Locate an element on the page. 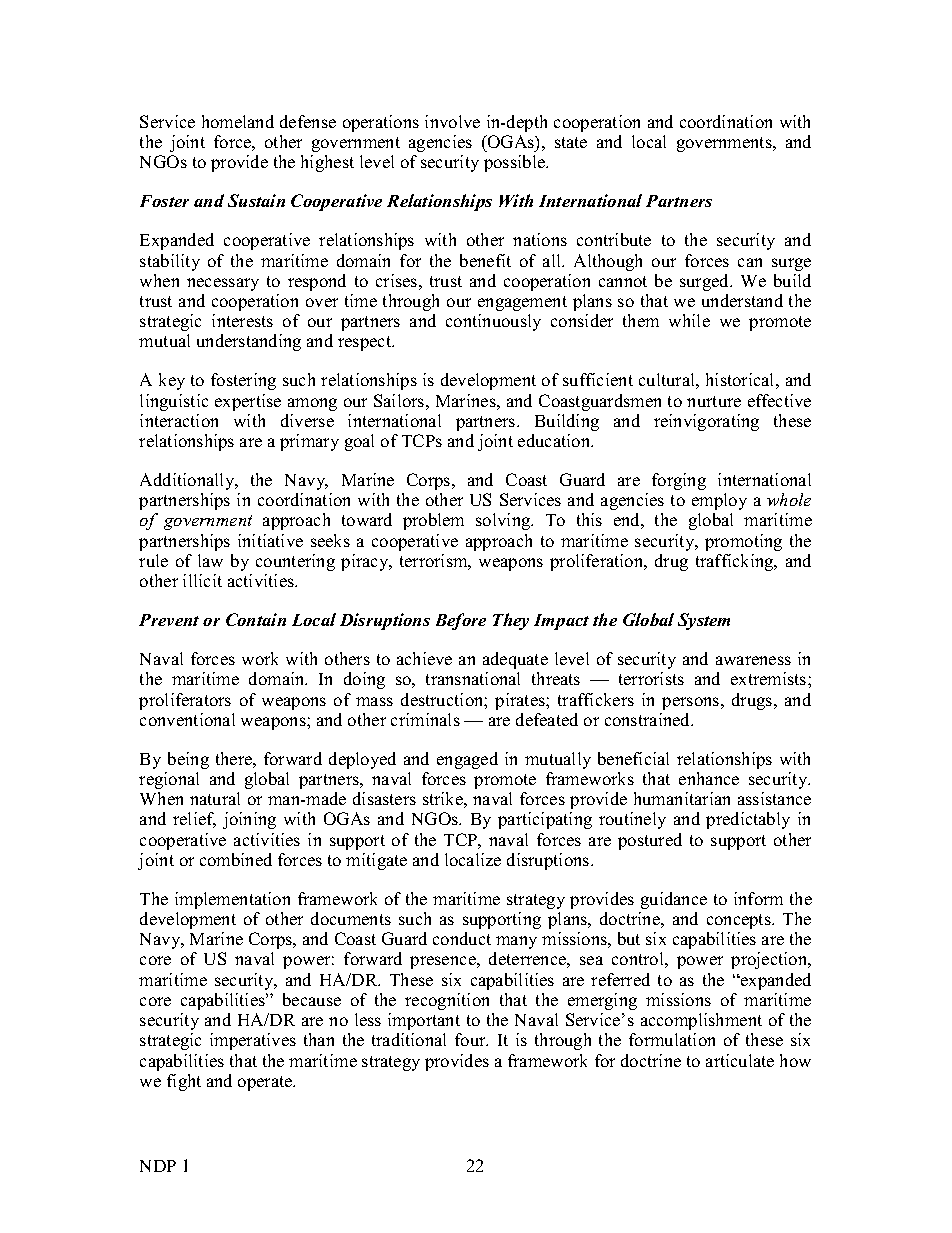 The image size is (952, 1233). possible is located at coordinates (515, 163).
